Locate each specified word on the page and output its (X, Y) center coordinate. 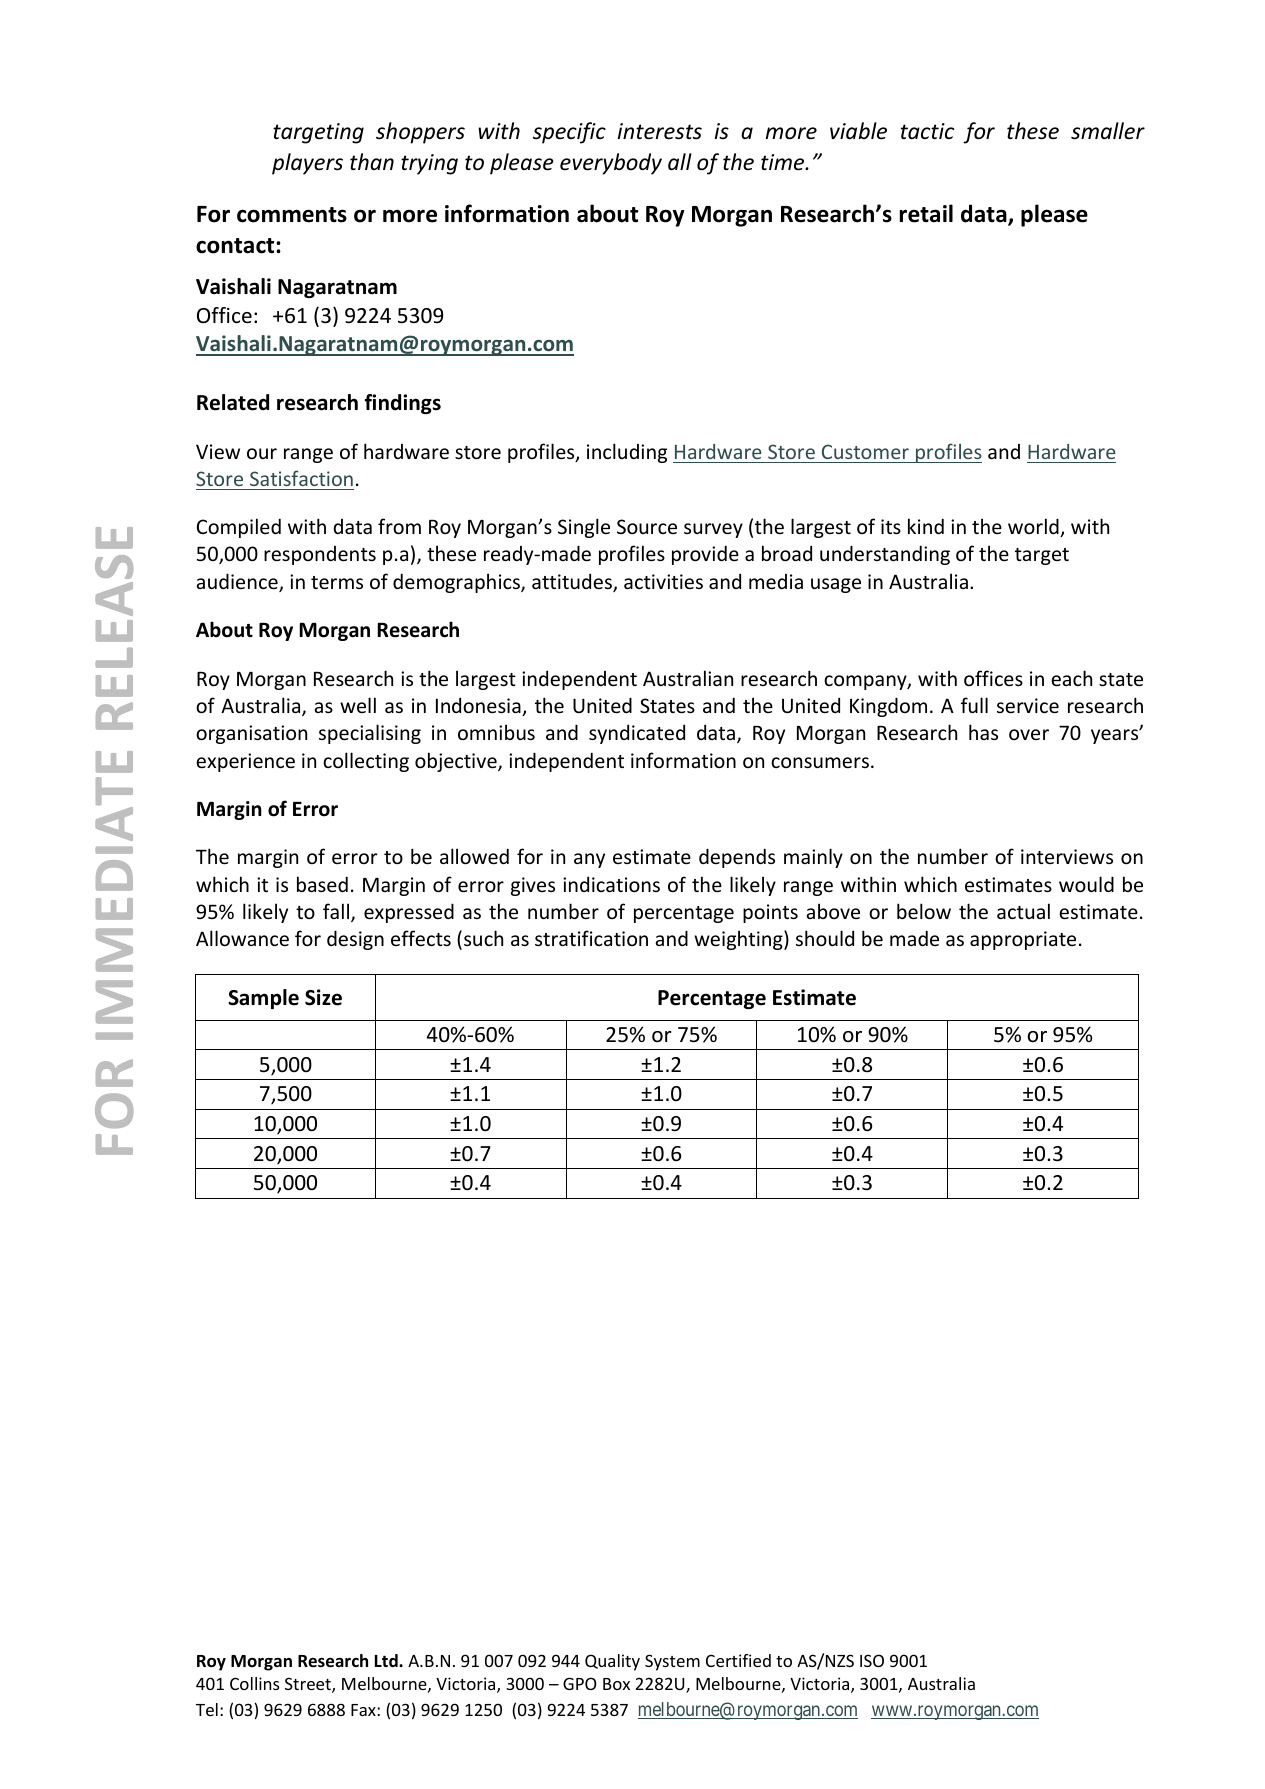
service (1028, 705)
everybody (611, 164)
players (307, 164)
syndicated (637, 734)
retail (926, 213)
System (672, 1662)
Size (323, 997)
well (358, 705)
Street (309, 1685)
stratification (591, 938)
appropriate (1023, 940)
